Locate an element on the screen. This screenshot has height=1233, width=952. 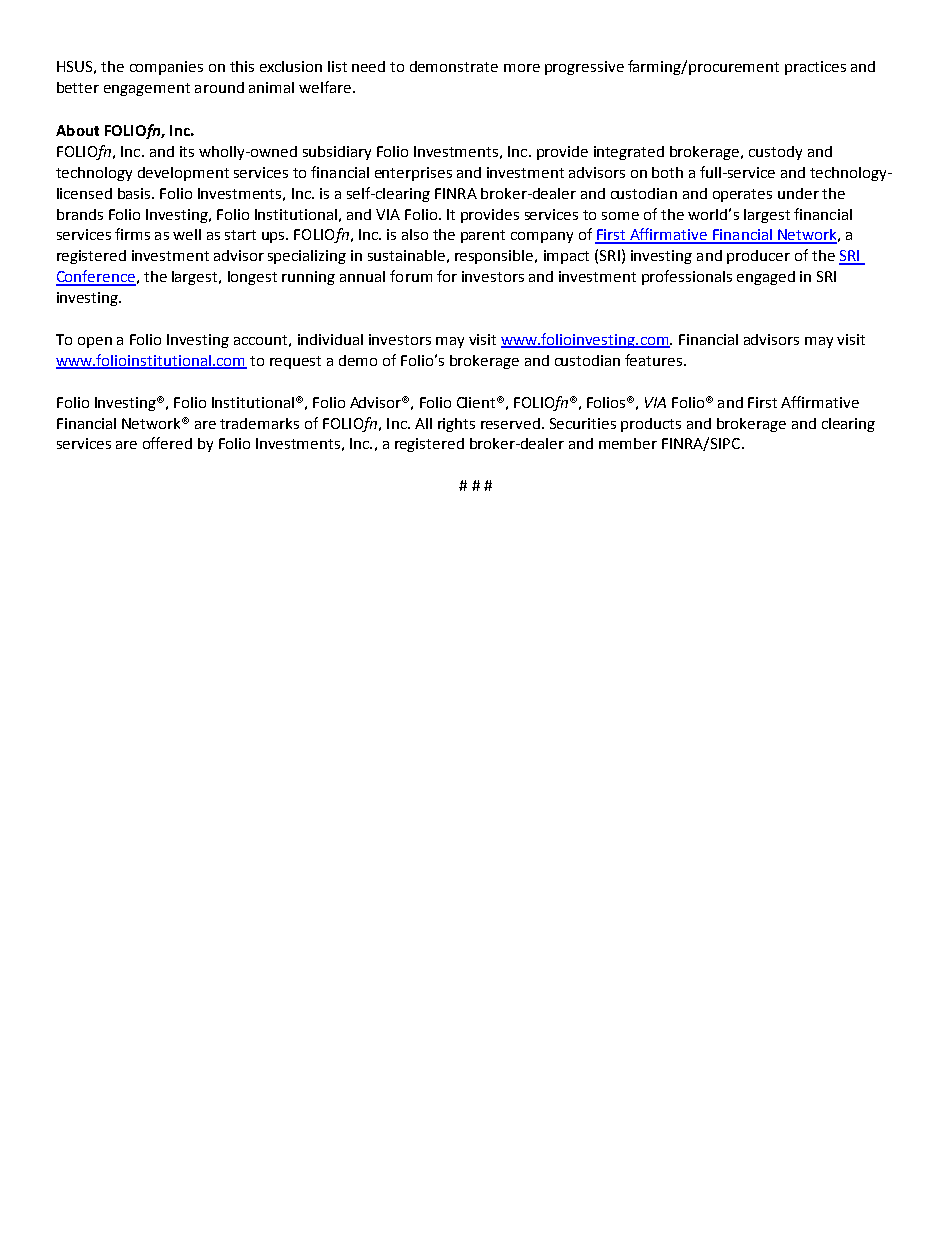
companies is located at coordinates (166, 68).
